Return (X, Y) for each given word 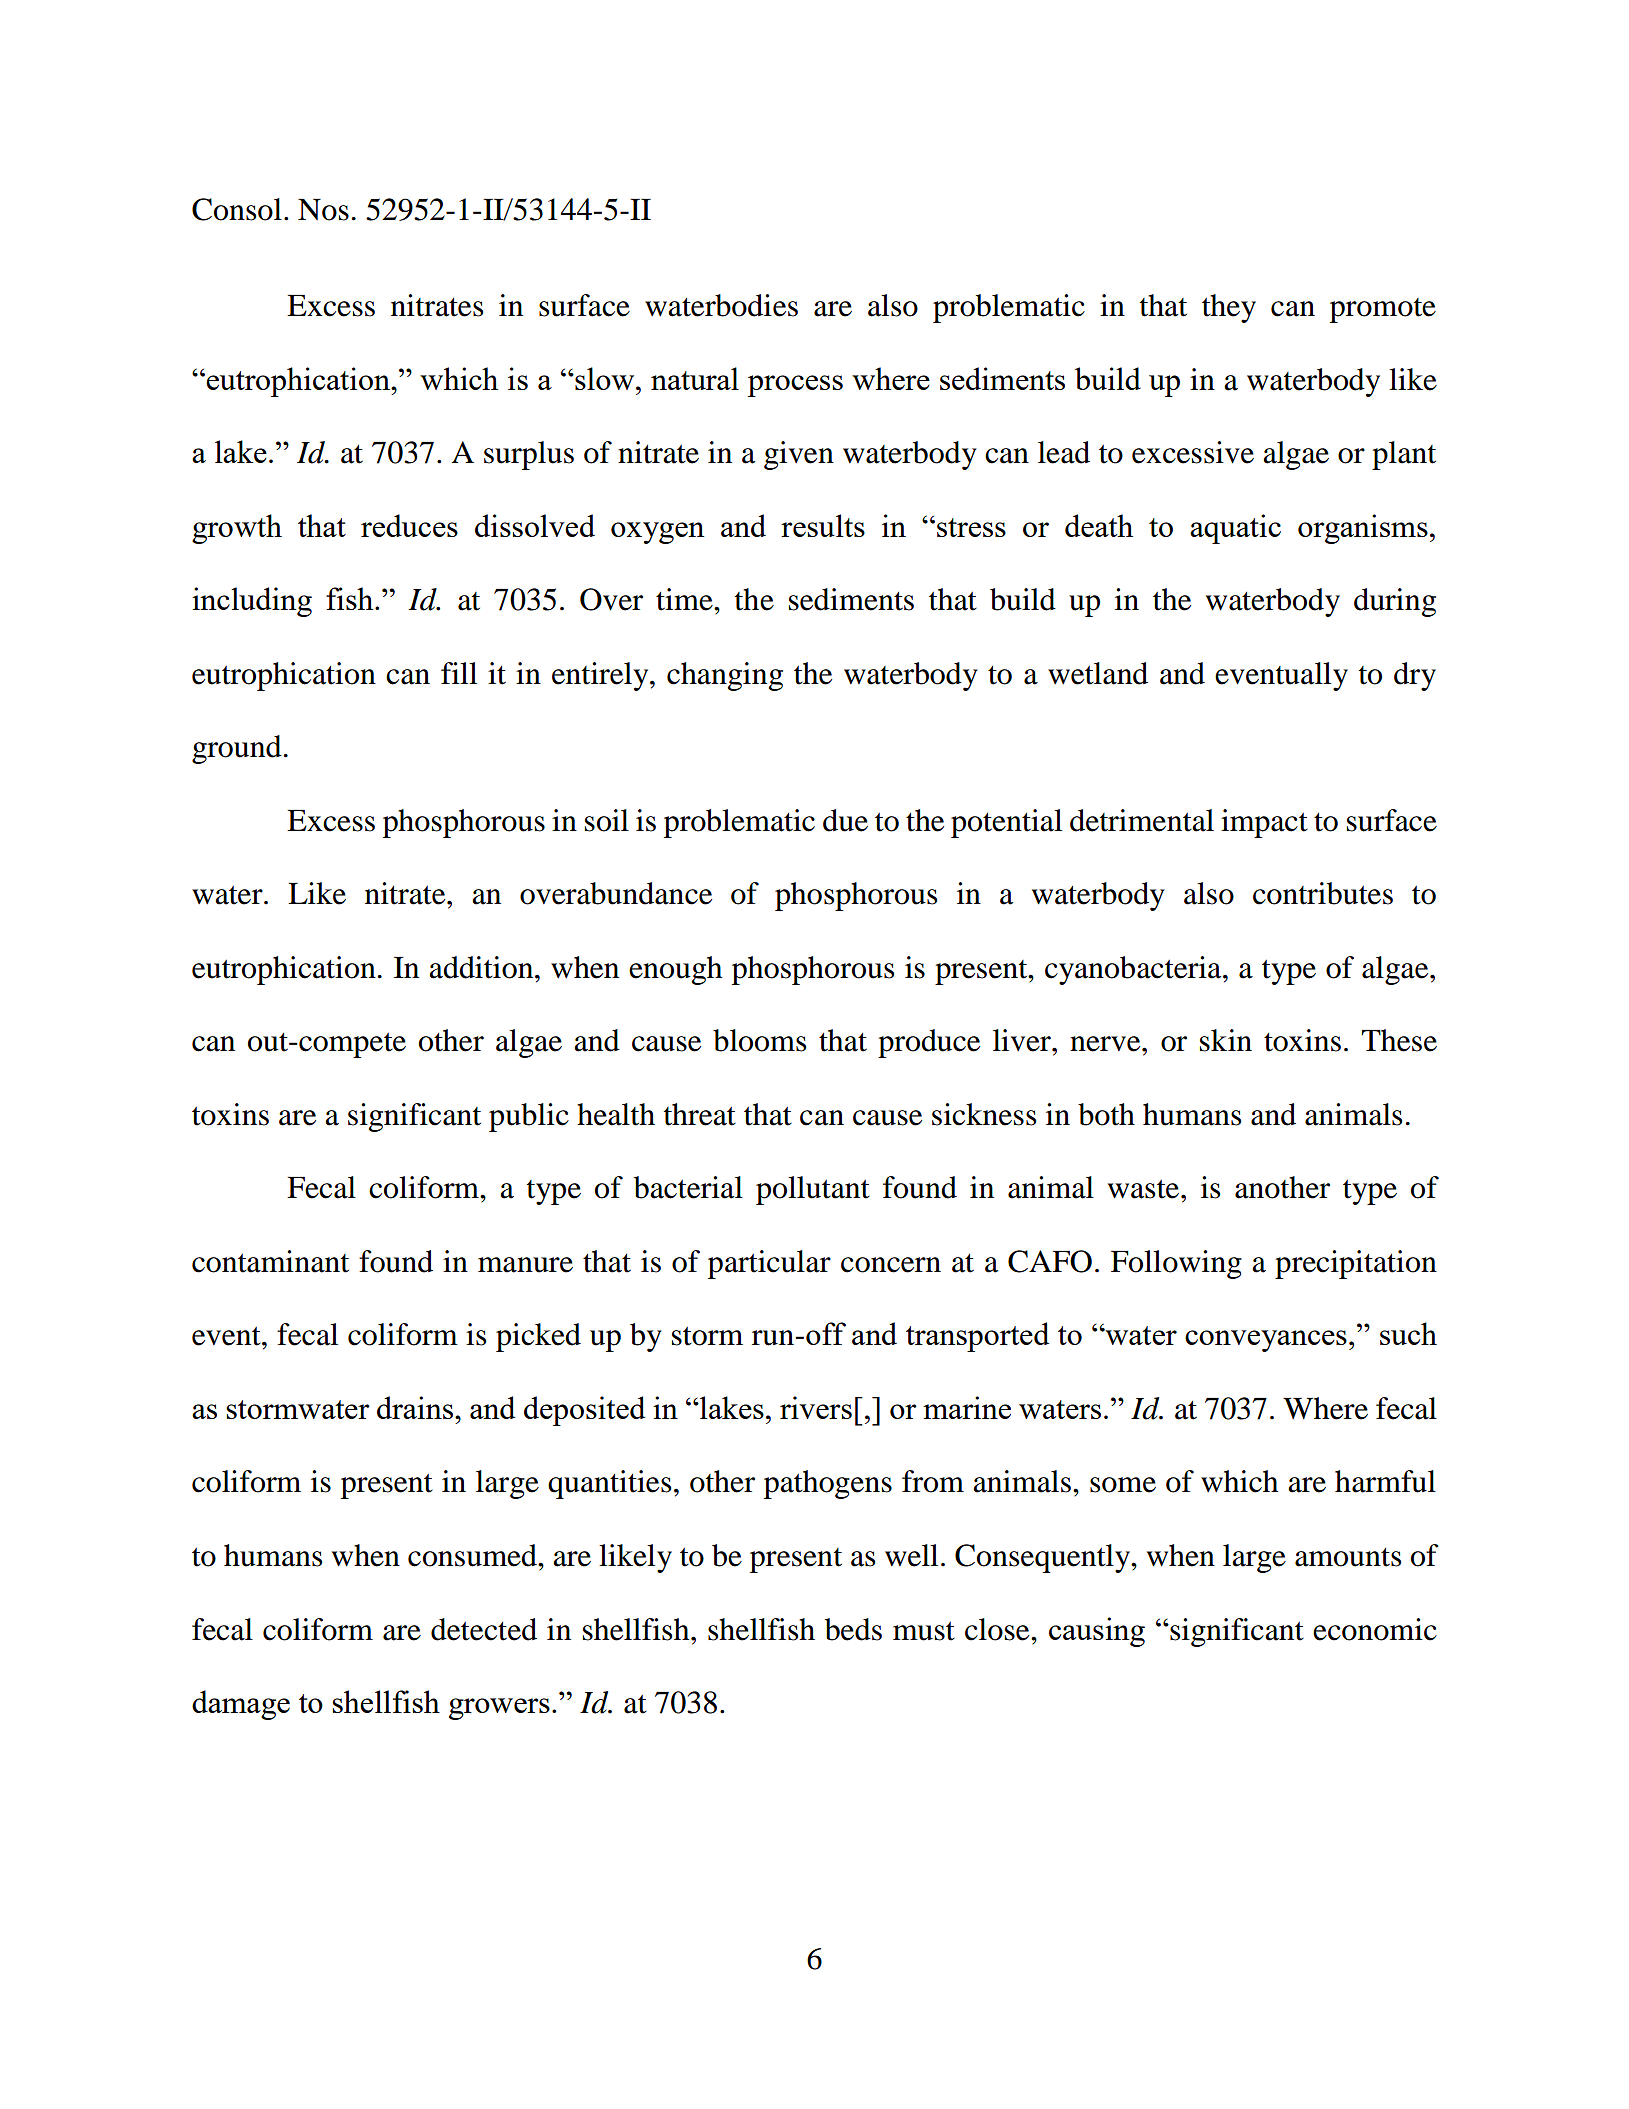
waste (1145, 1189)
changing (725, 676)
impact (1264, 823)
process (795, 386)
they (1229, 308)
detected (484, 1629)
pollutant (813, 1190)
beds (853, 1629)
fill (459, 673)
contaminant (270, 1261)
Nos (323, 210)
